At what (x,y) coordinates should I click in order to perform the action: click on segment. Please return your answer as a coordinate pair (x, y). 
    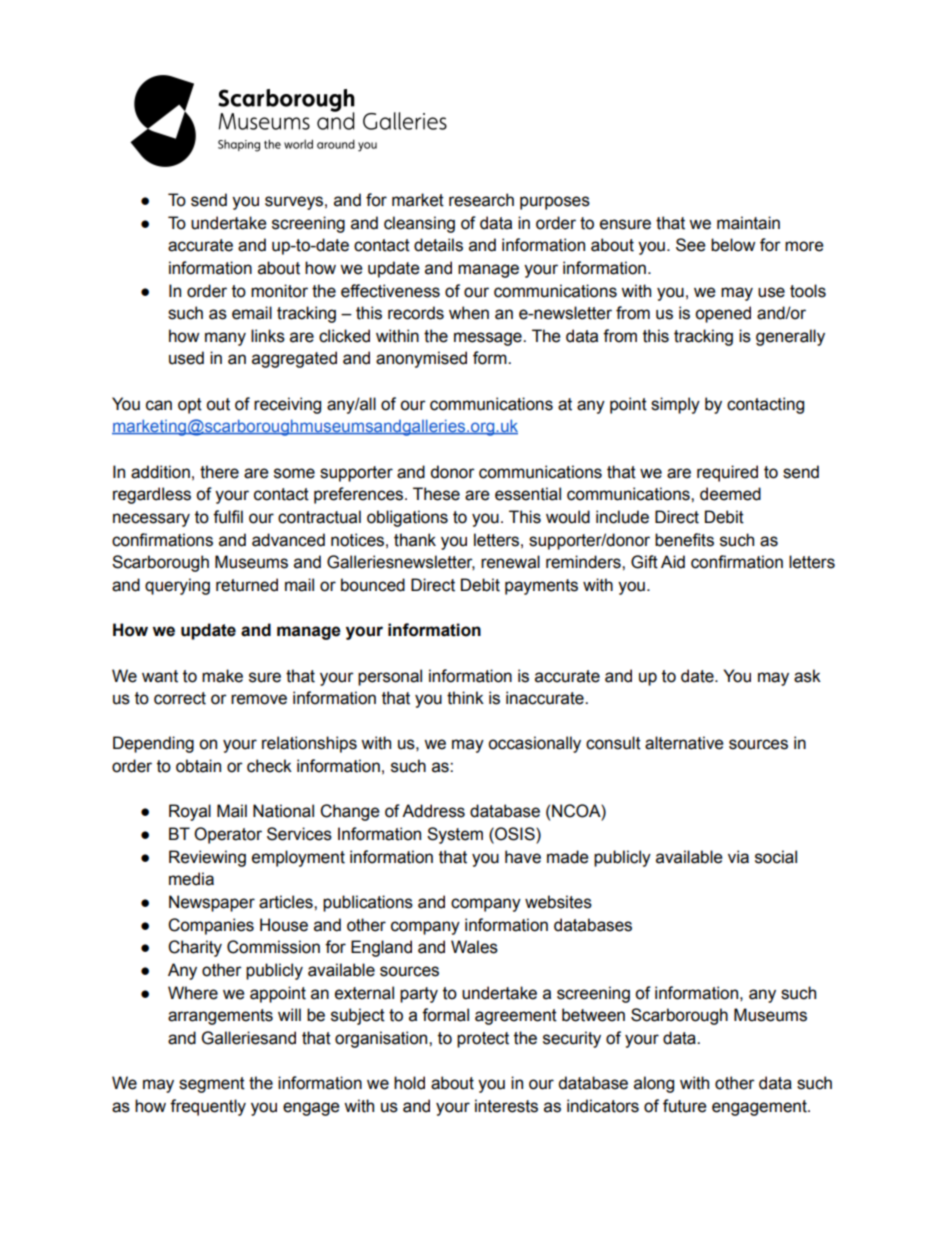
    Looking at the image, I should click on (212, 1085).
